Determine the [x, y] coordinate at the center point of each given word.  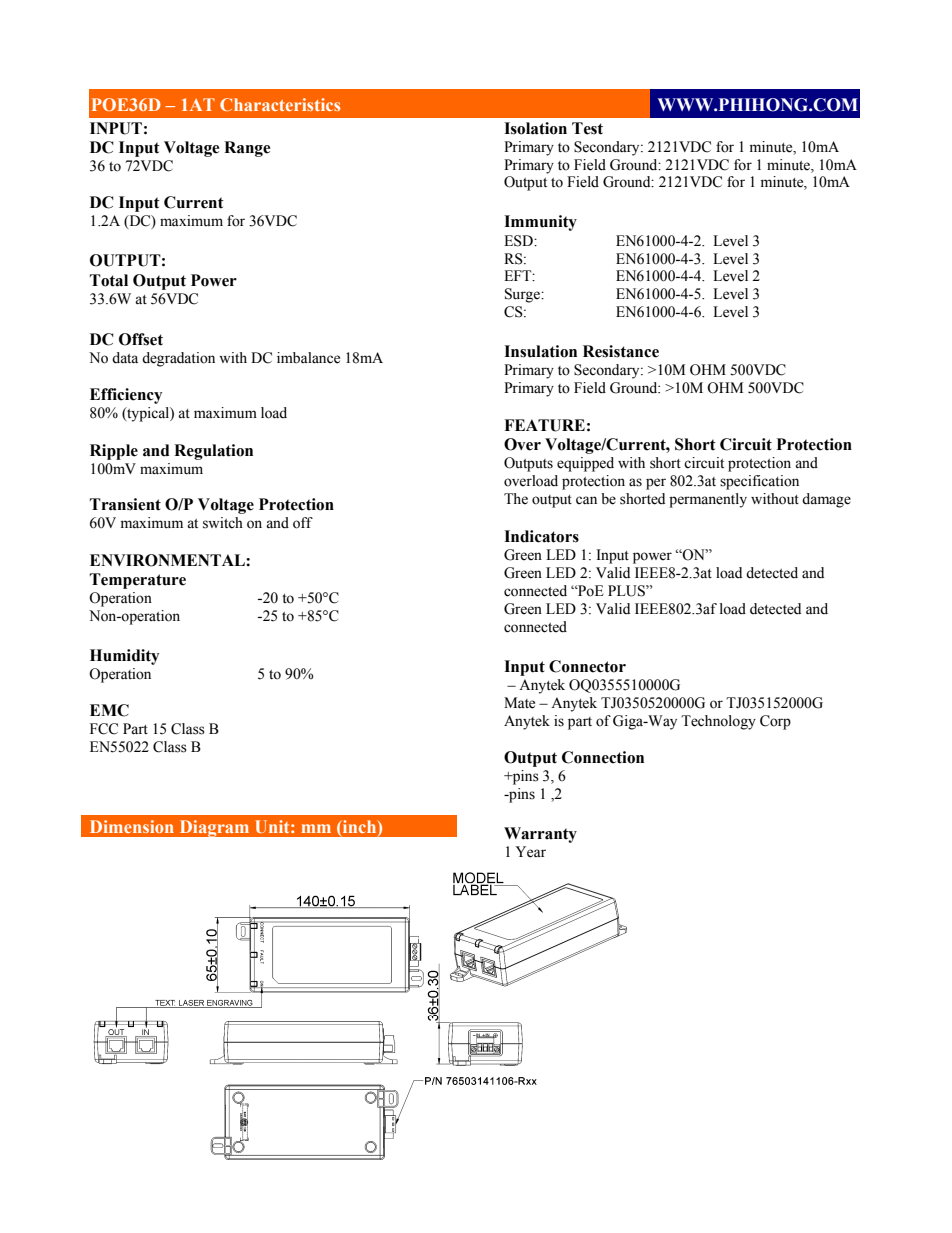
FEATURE [544, 425]
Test [587, 128]
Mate [519, 703]
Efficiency [126, 396]
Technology [718, 722]
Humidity [124, 657]
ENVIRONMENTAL [168, 560]
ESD [519, 241]
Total [109, 280]
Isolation [535, 128]
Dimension [132, 826]
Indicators [541, 536]
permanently [708, 500]
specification [759, 482]
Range [247, 149]
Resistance [621, 351]
